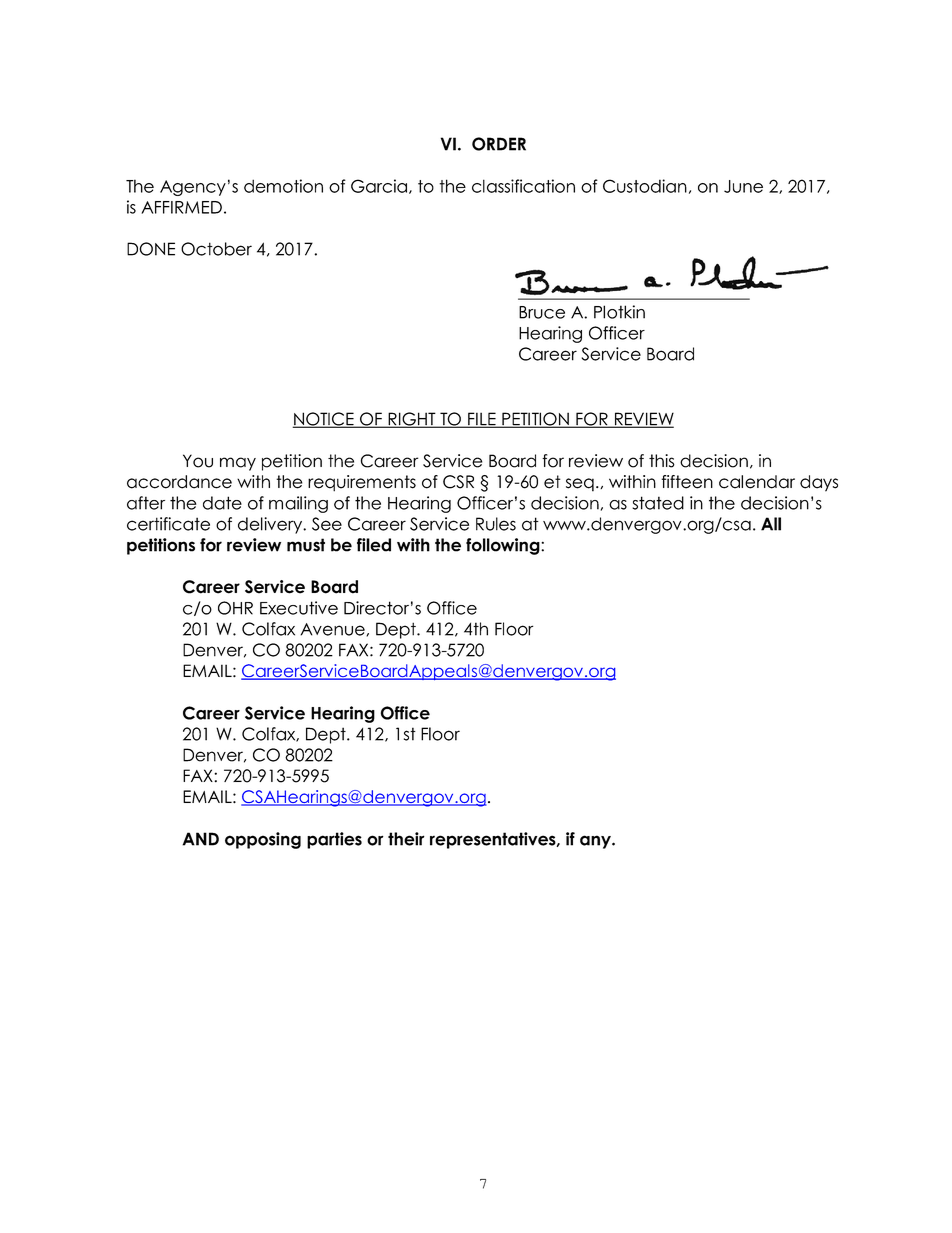 The height and width of the screenshot is (1233, 952). Describe the element at coordinates (504, 546) in the screenshot. I see `following` at that location.
